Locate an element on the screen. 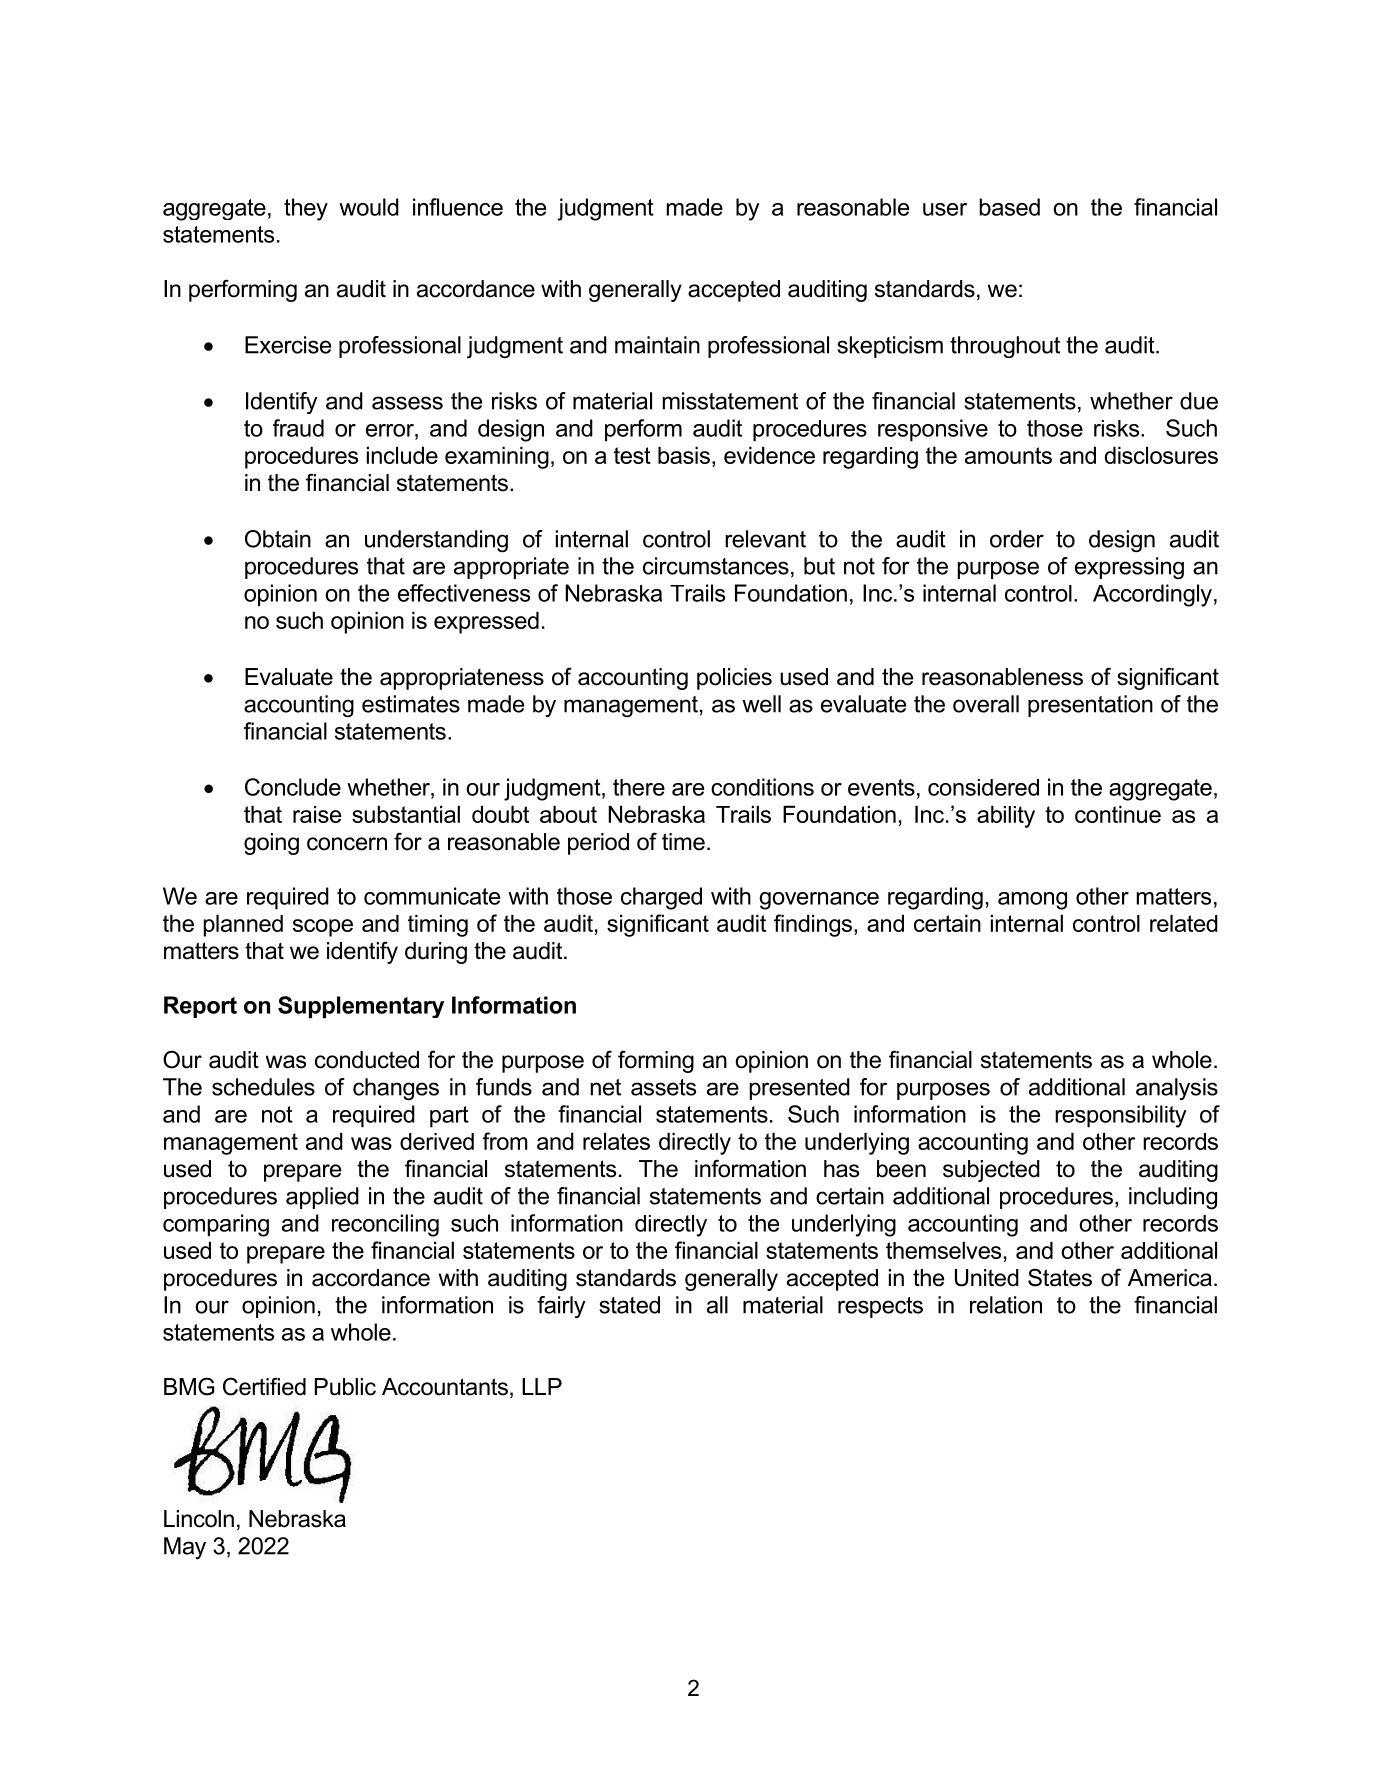 The image size is (1381, 1787). Lincoln is located at coordinates (199, 1519).
